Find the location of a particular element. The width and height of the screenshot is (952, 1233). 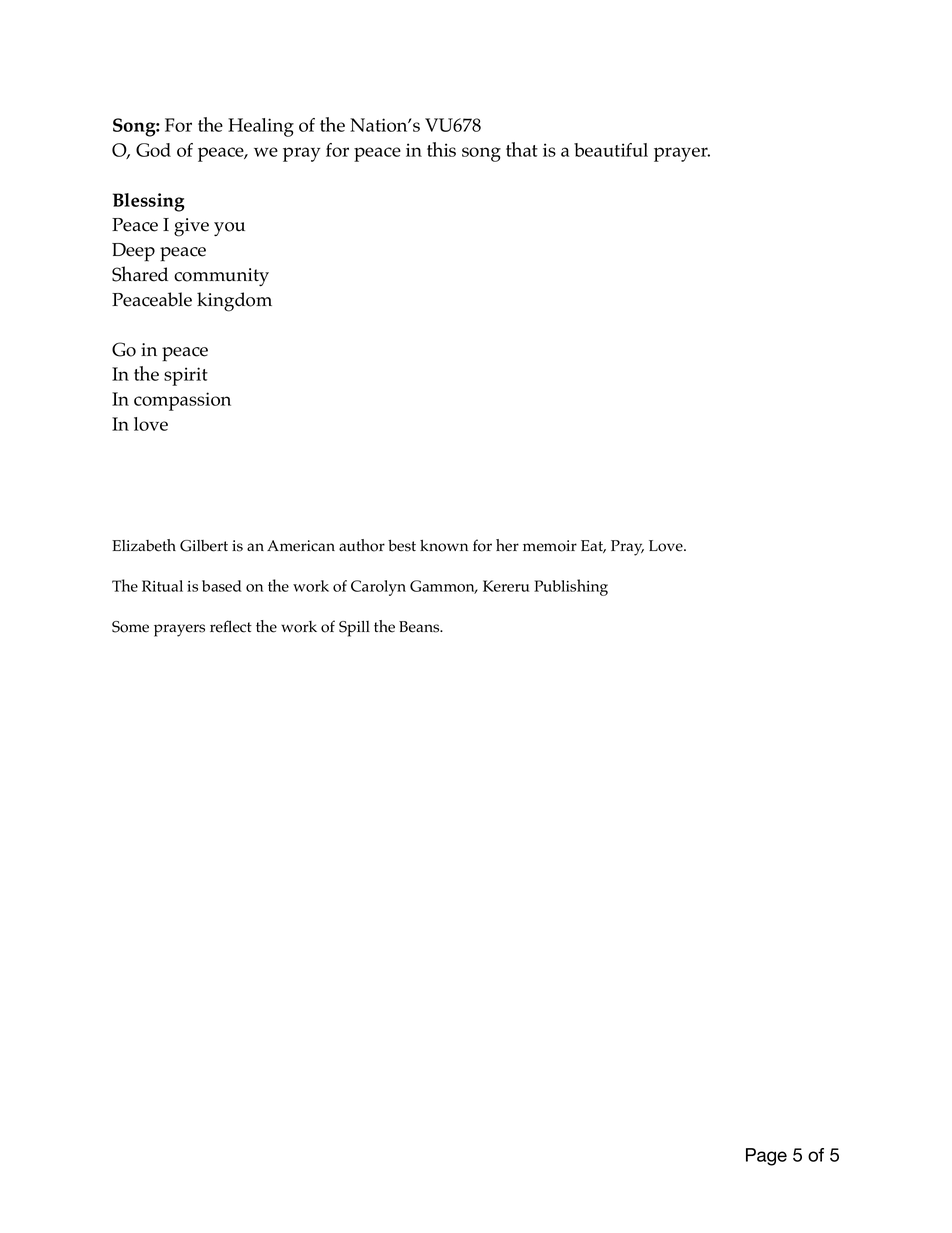

this is located at coordinates (441, 149).
